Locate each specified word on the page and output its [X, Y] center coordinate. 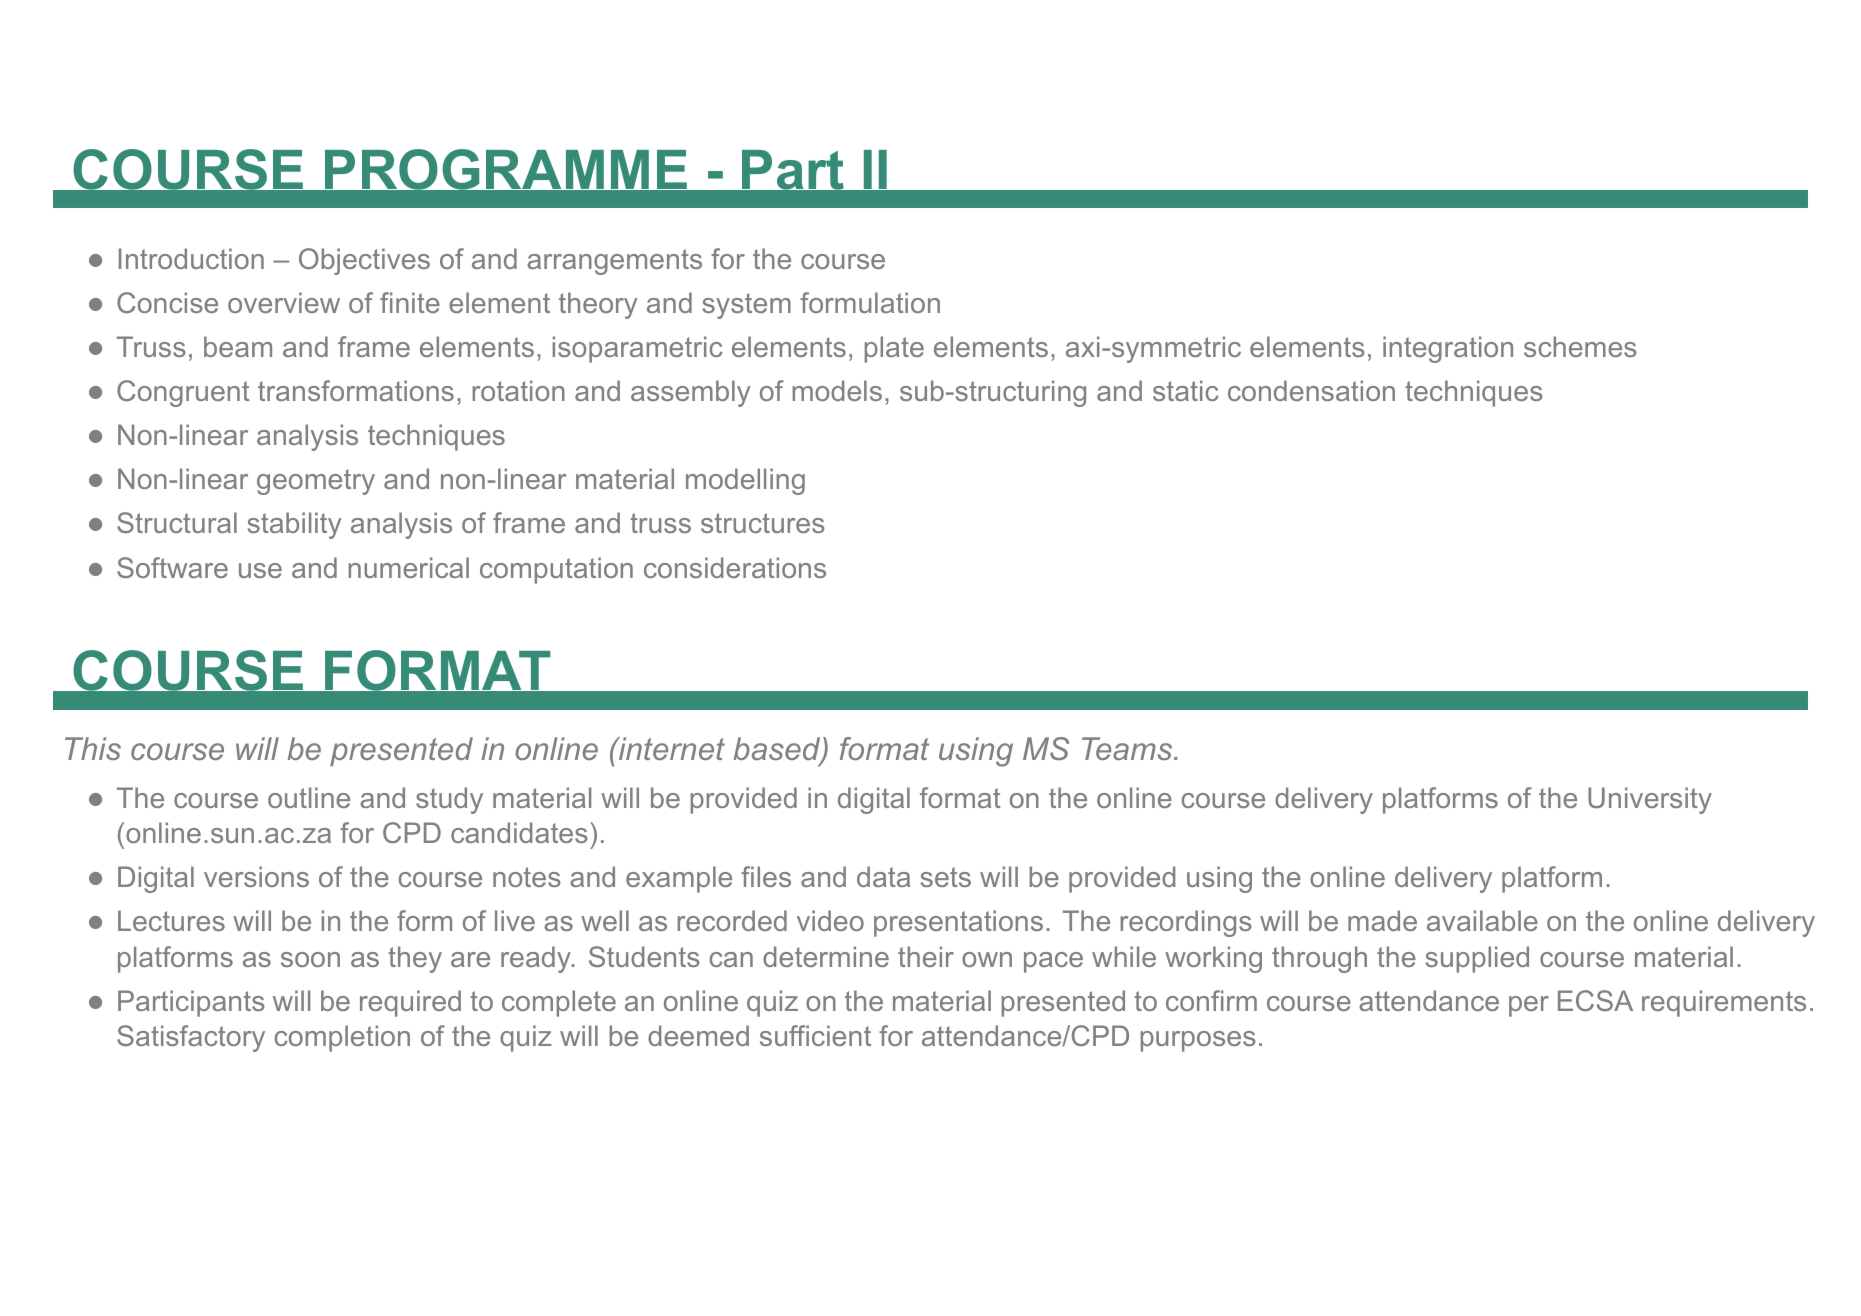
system [746, 306]
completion [342, 1038]
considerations [735, 567]
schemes [1580, 346]
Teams [1127, 748]
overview [284, 302]
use [260, 570]
